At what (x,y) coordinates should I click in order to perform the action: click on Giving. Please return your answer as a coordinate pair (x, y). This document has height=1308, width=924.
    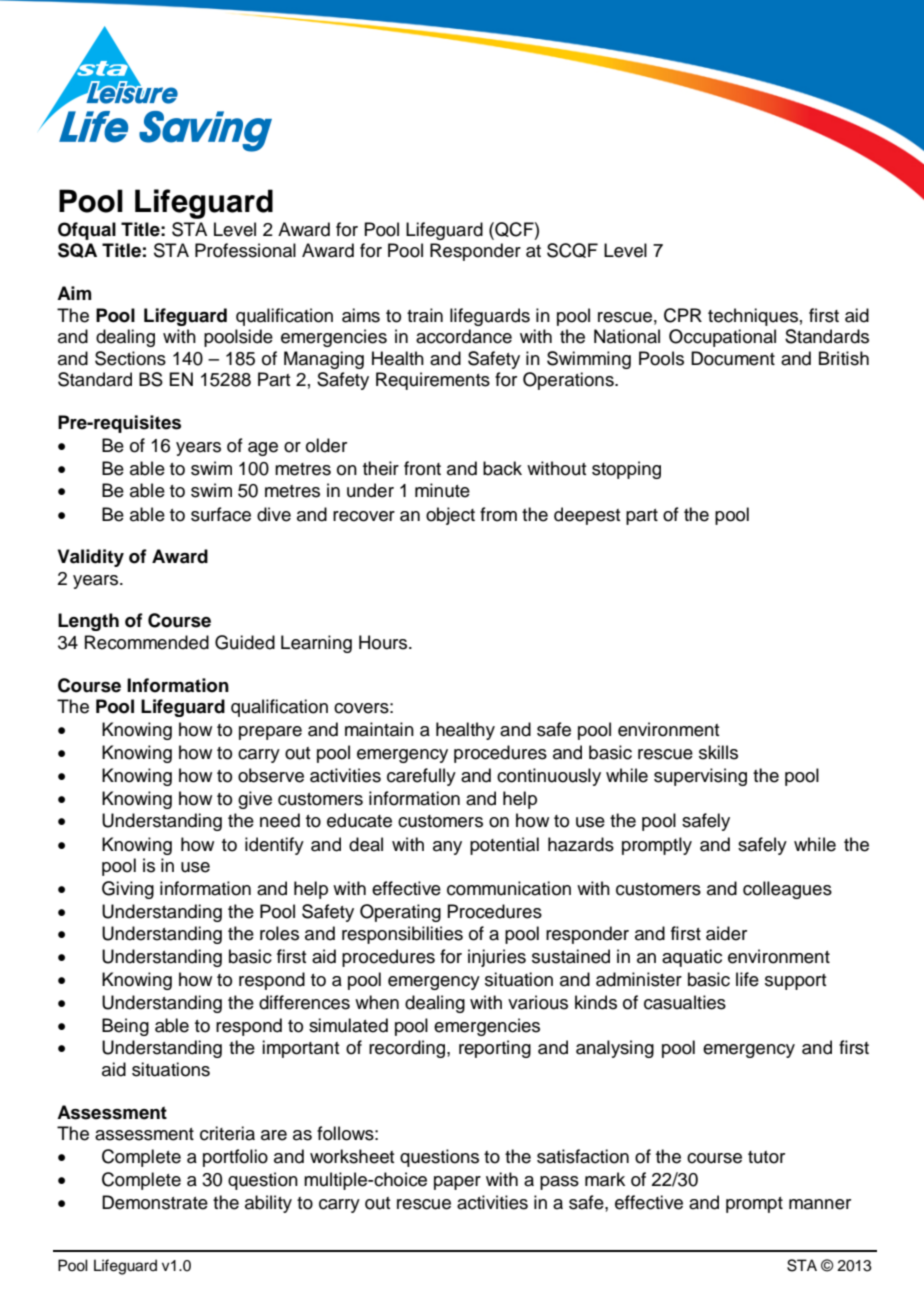
    Looking at the image, I should click on (128, 890).
